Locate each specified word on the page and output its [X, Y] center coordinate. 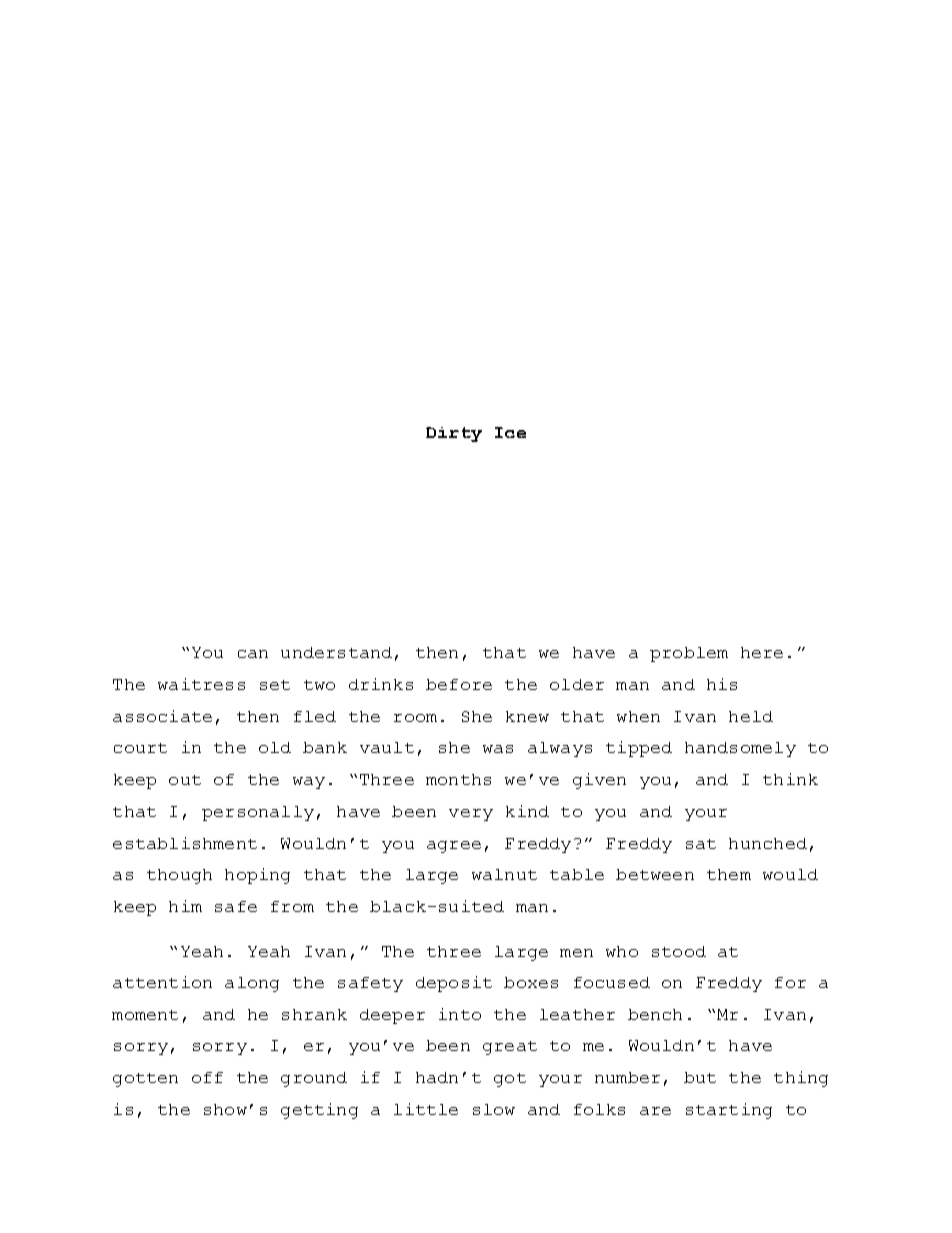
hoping [257, 876]
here [762, 652]
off [207, 1077]
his [722, 684]
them [729, 874]
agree [454, 847]
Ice [510, 432]
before [459, 684]
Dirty [454, 434]
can [253, 654]
